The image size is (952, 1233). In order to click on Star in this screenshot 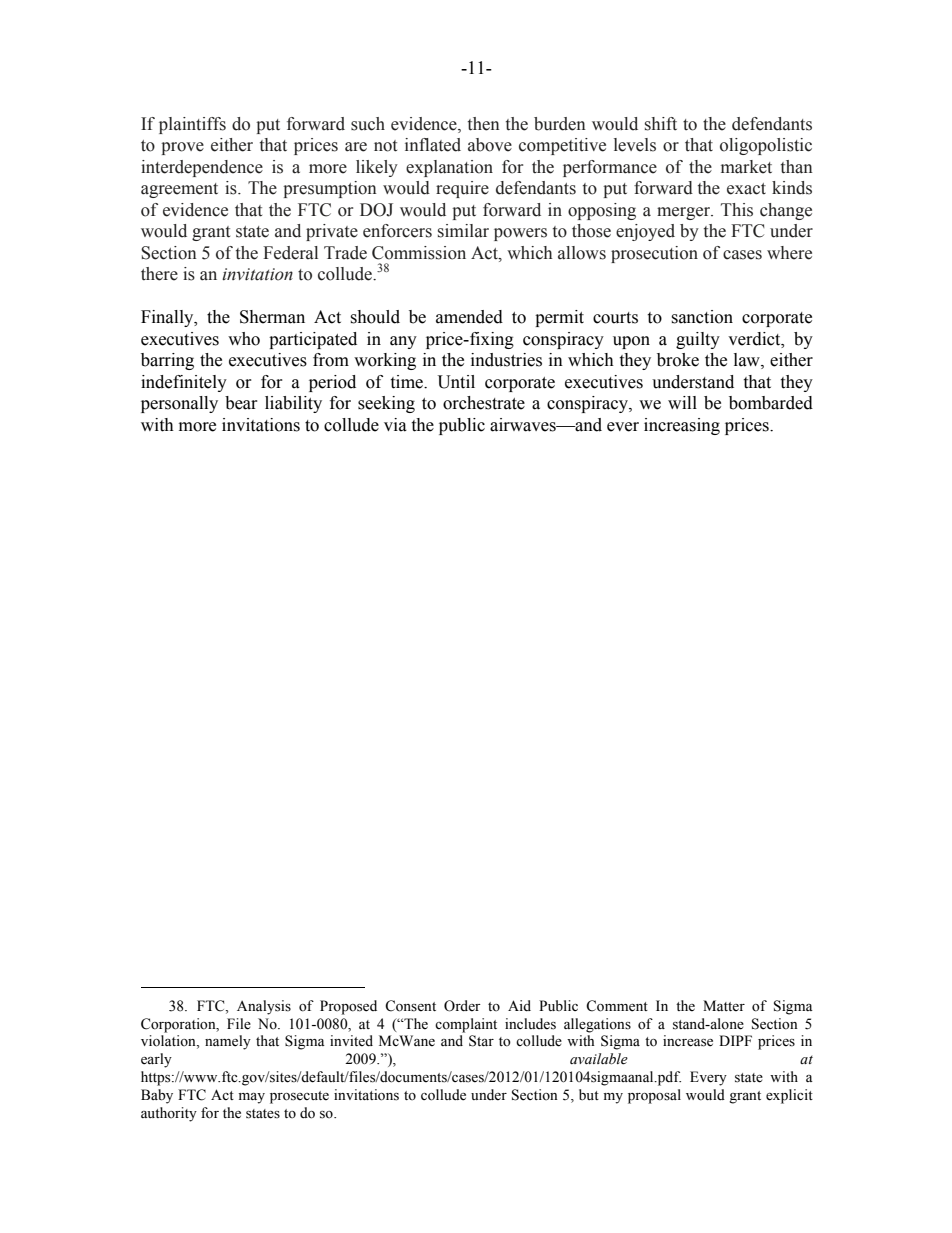, I will do `click(481, 1041)`.
